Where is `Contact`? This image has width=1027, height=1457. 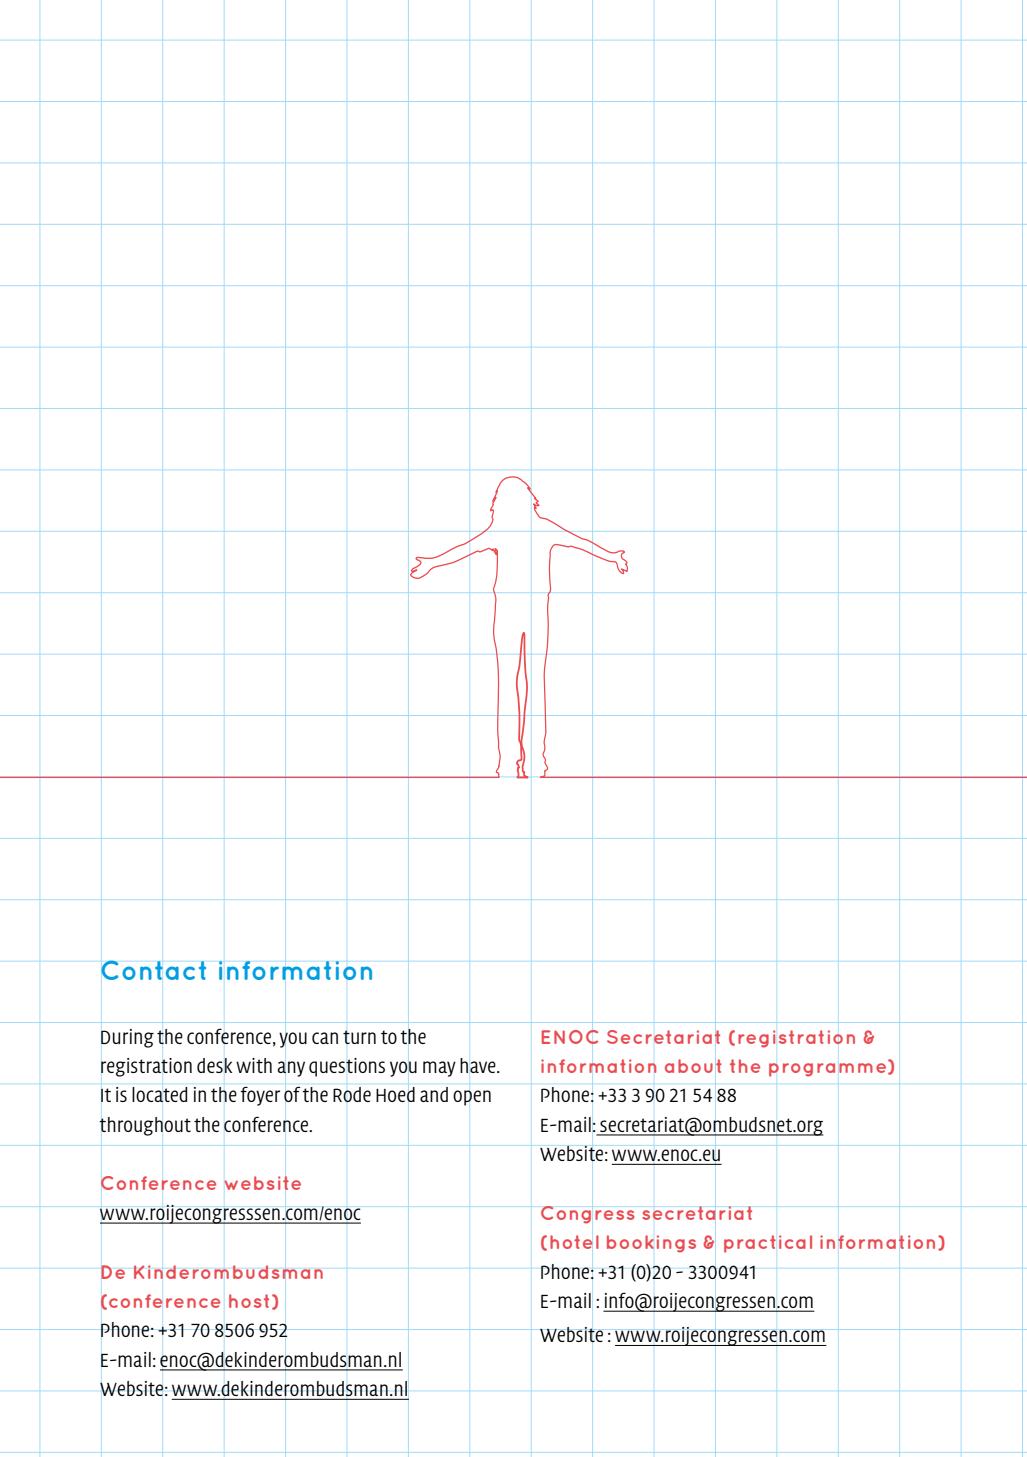 Contact is located at coordinates (153, 970).
